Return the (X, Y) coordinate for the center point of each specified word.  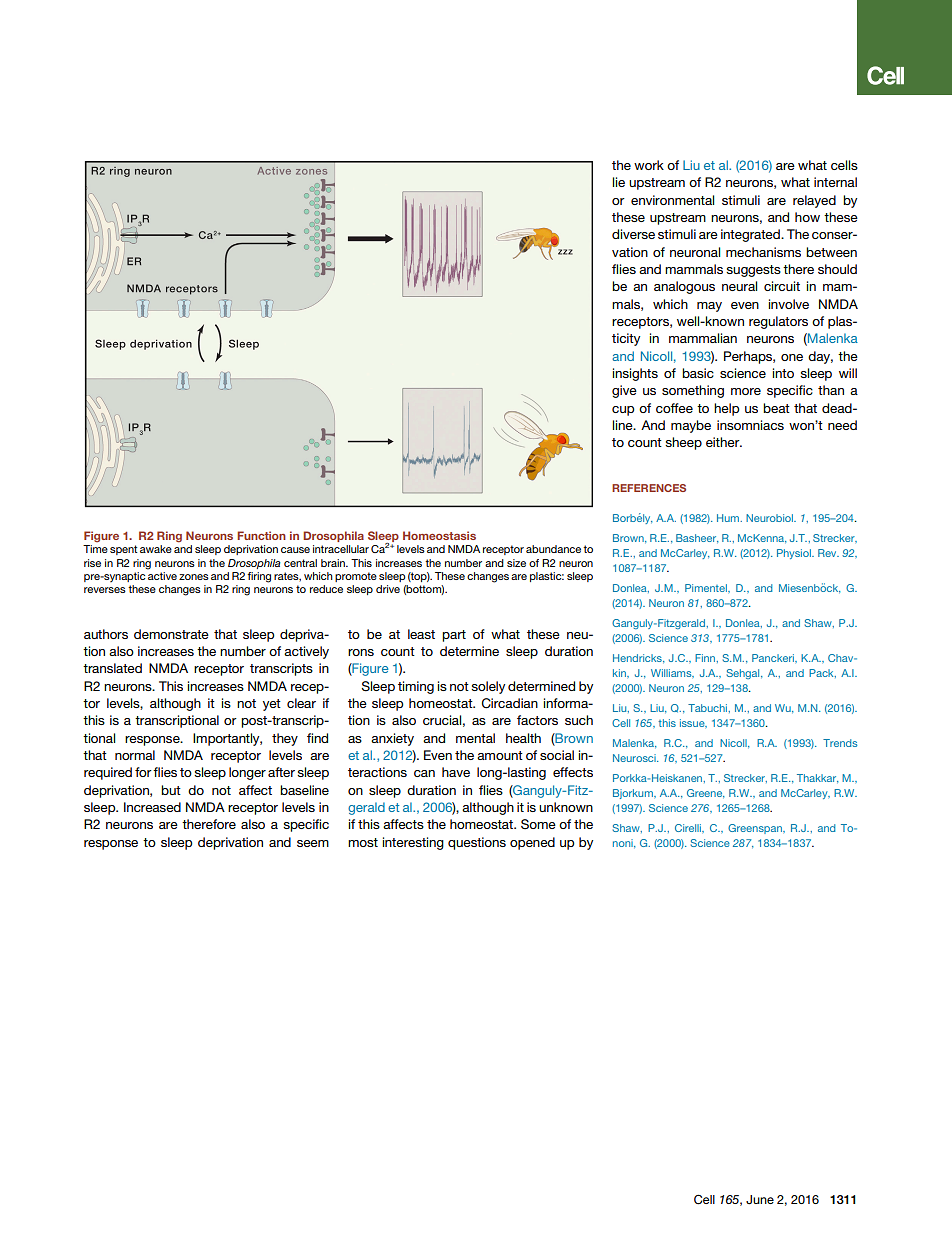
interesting (413, 843)
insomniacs (750, 425)
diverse (633, 234)
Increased (152, 807)
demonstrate (171, 634)
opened (532, 843)
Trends (840, 743)
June (760, 1199)
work (649, 165)
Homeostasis (439, 535)
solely (488, 687)
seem (313, 843)
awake (156, 549)
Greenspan (756, 829)
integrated (751, 235)
